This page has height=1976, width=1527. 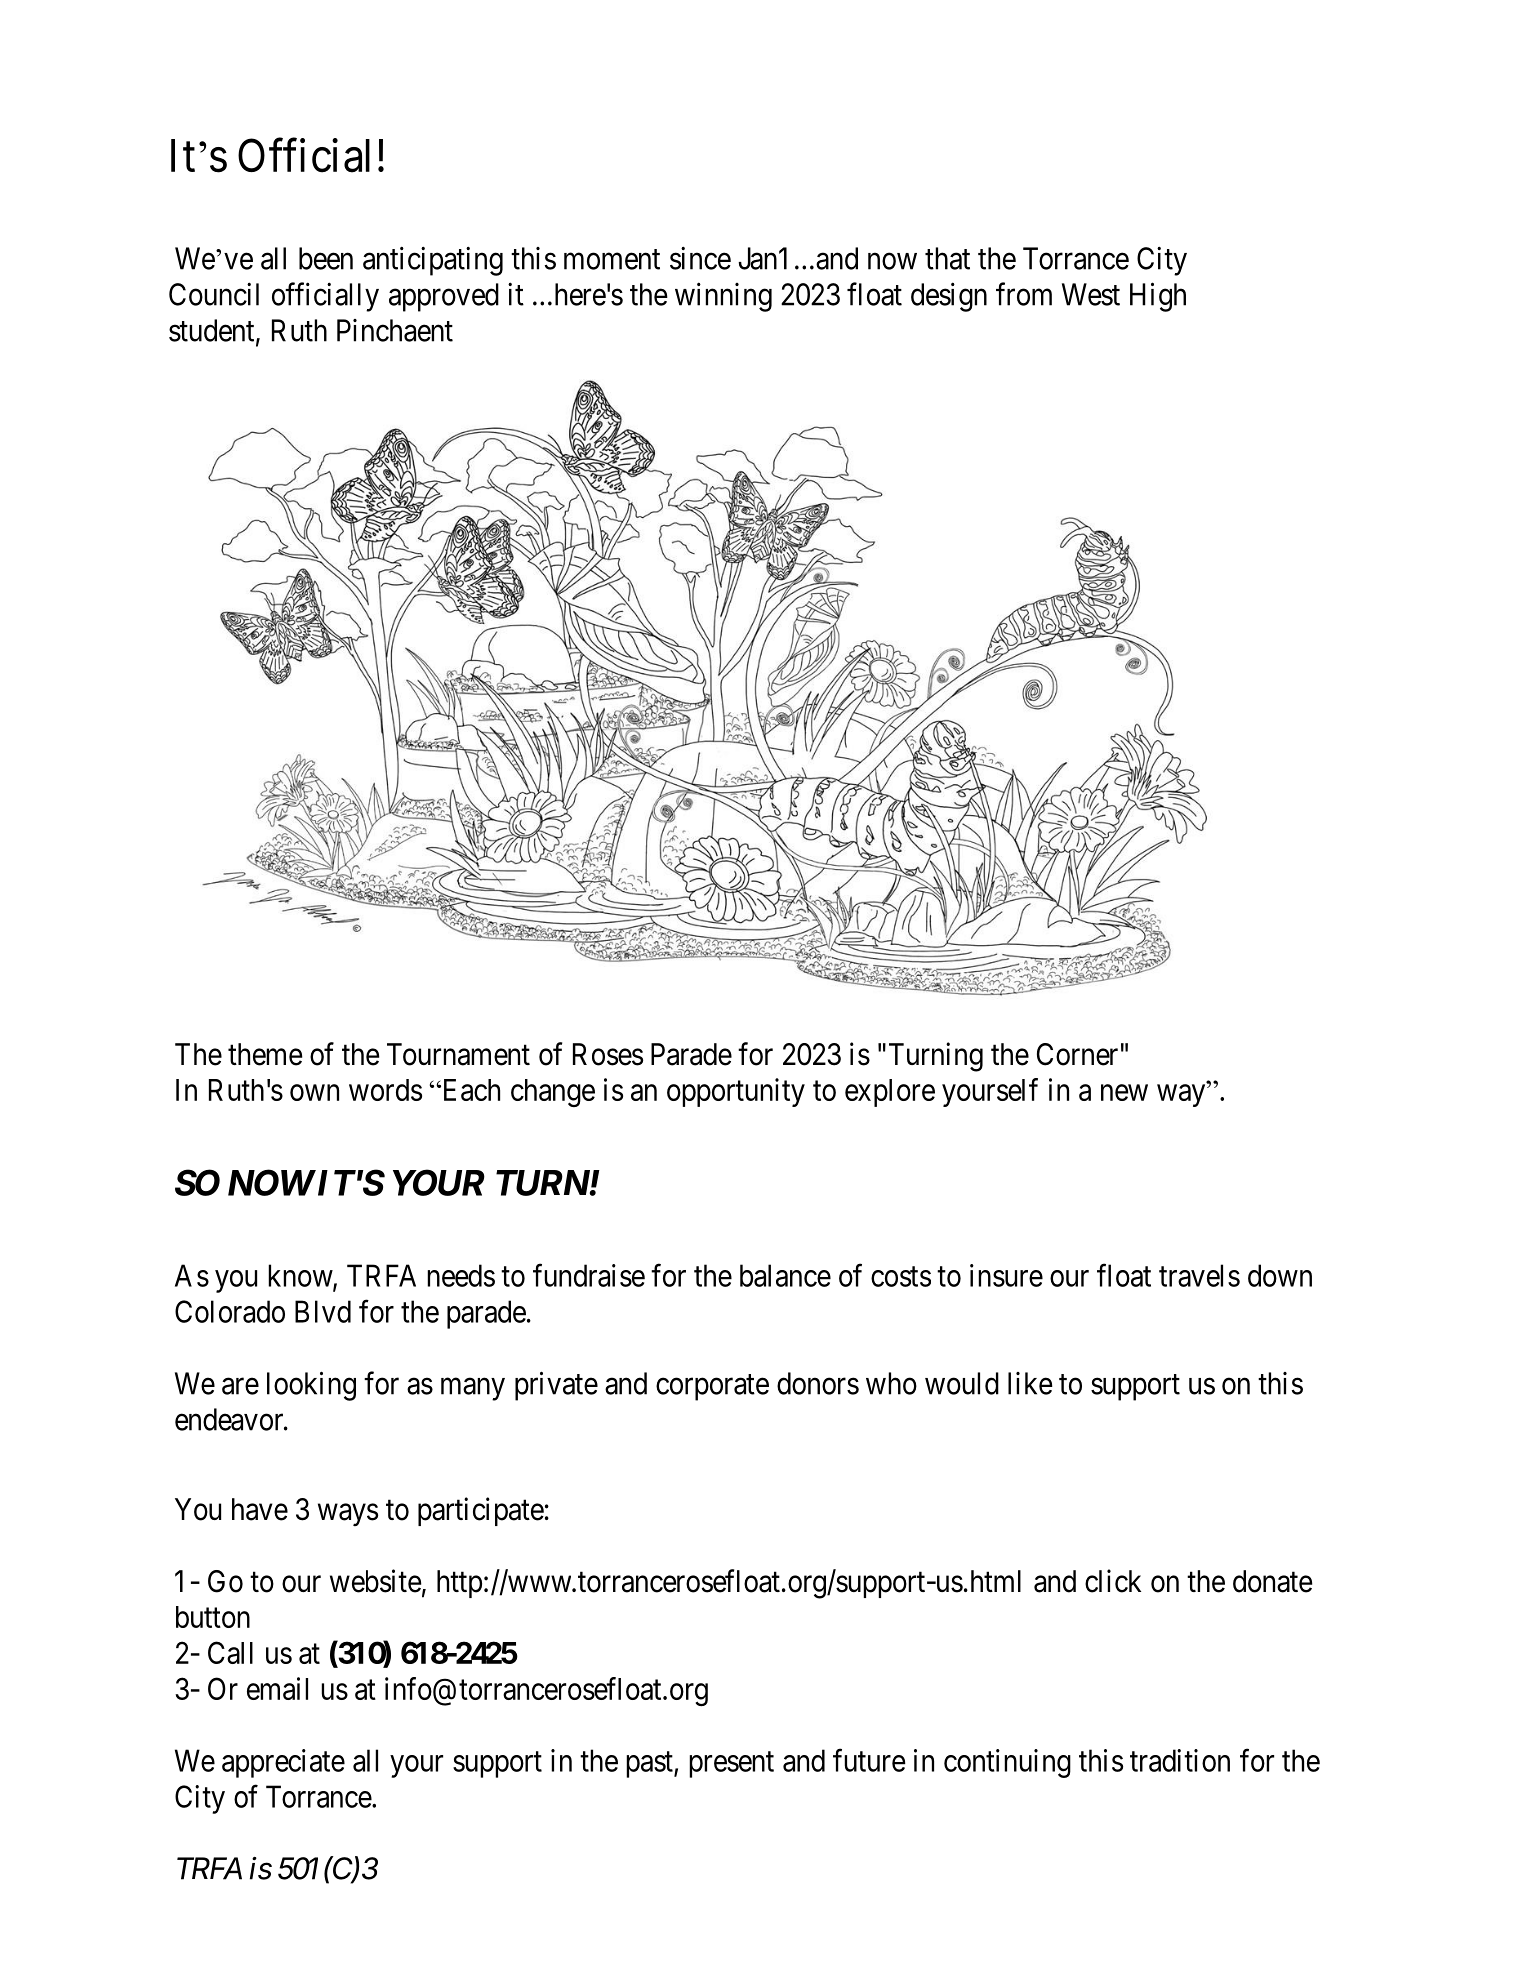 What do you see at coordinates (731, 1765) in the page?
I see `present` at bounding box center [731, 1765].
